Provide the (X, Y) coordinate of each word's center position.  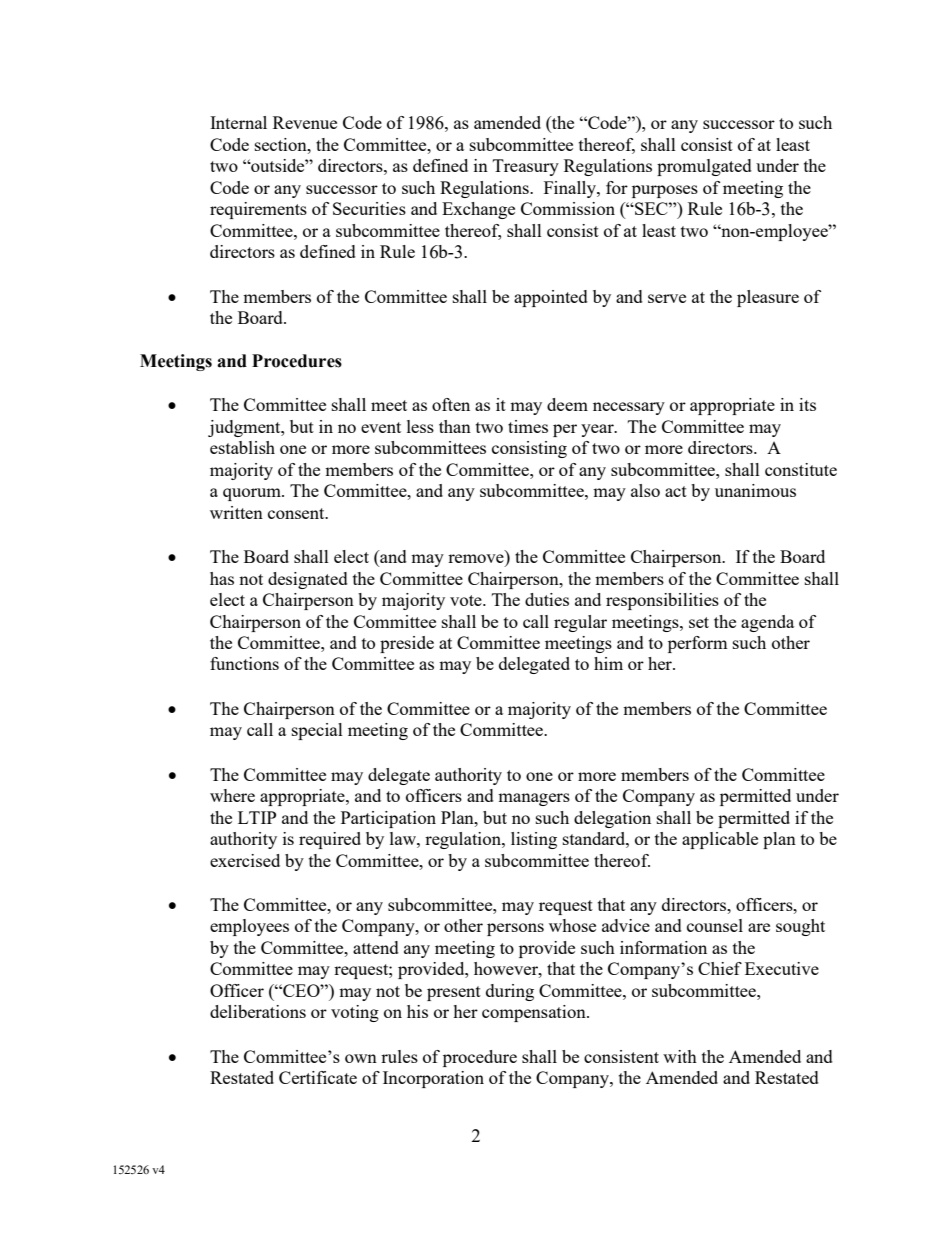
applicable (720, 840)
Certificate (318, 1077)
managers (534, 799)
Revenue (305, 122)
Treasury (526, 167)
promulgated (704, 167)
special (317, 731)
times (528, 426)
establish (242, 447)
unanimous (755, 490)
